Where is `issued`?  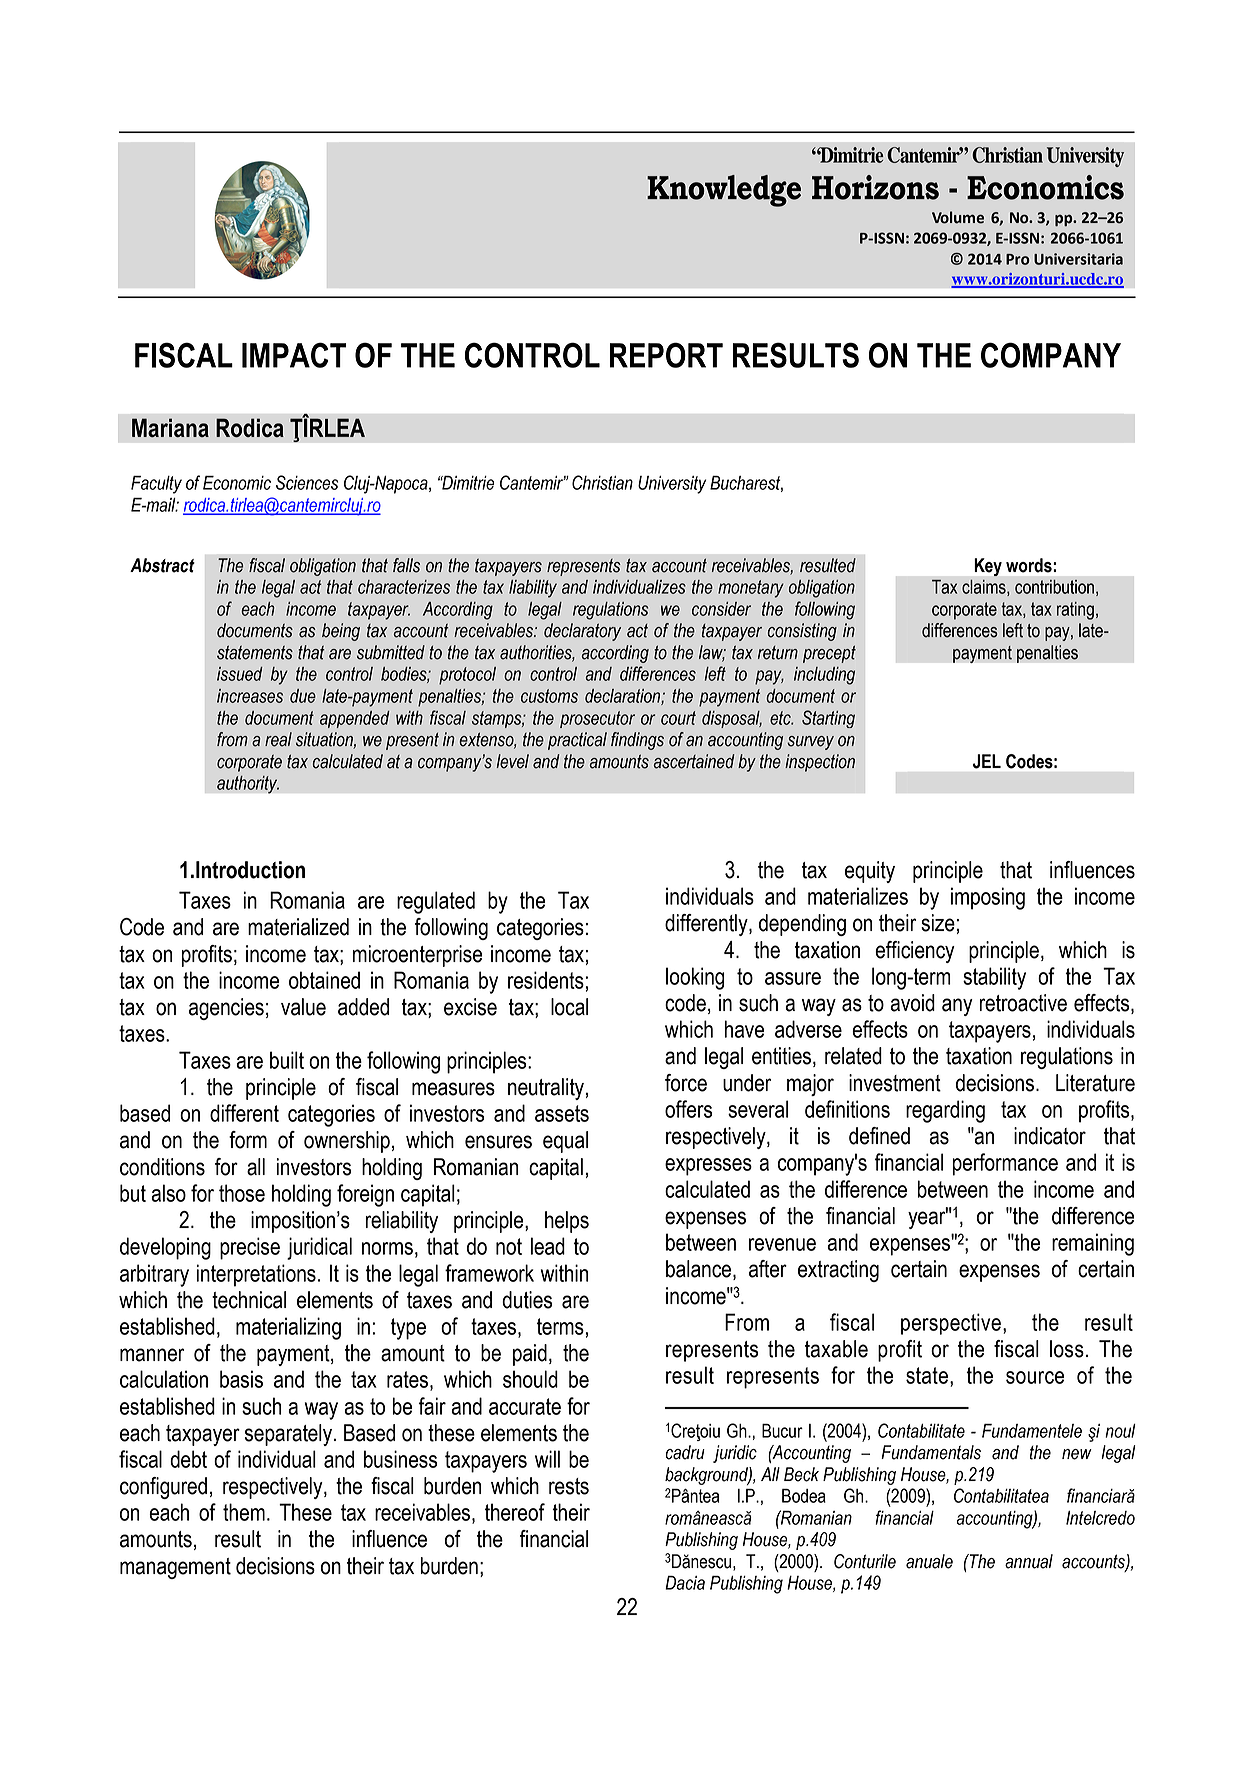
issued is located at coordinates (240, 674).
